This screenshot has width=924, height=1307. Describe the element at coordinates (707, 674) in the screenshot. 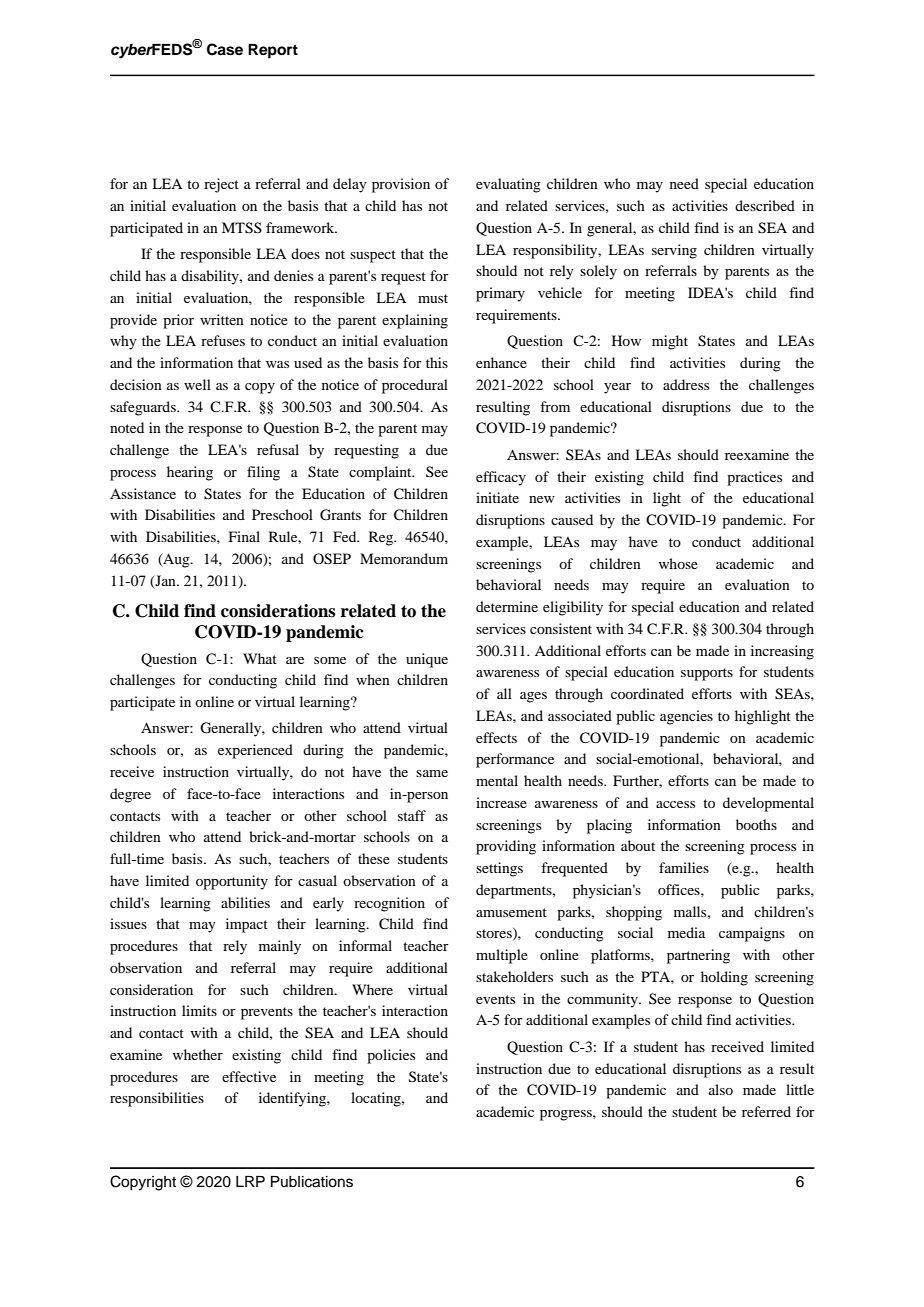

I see `supports` at that location.
